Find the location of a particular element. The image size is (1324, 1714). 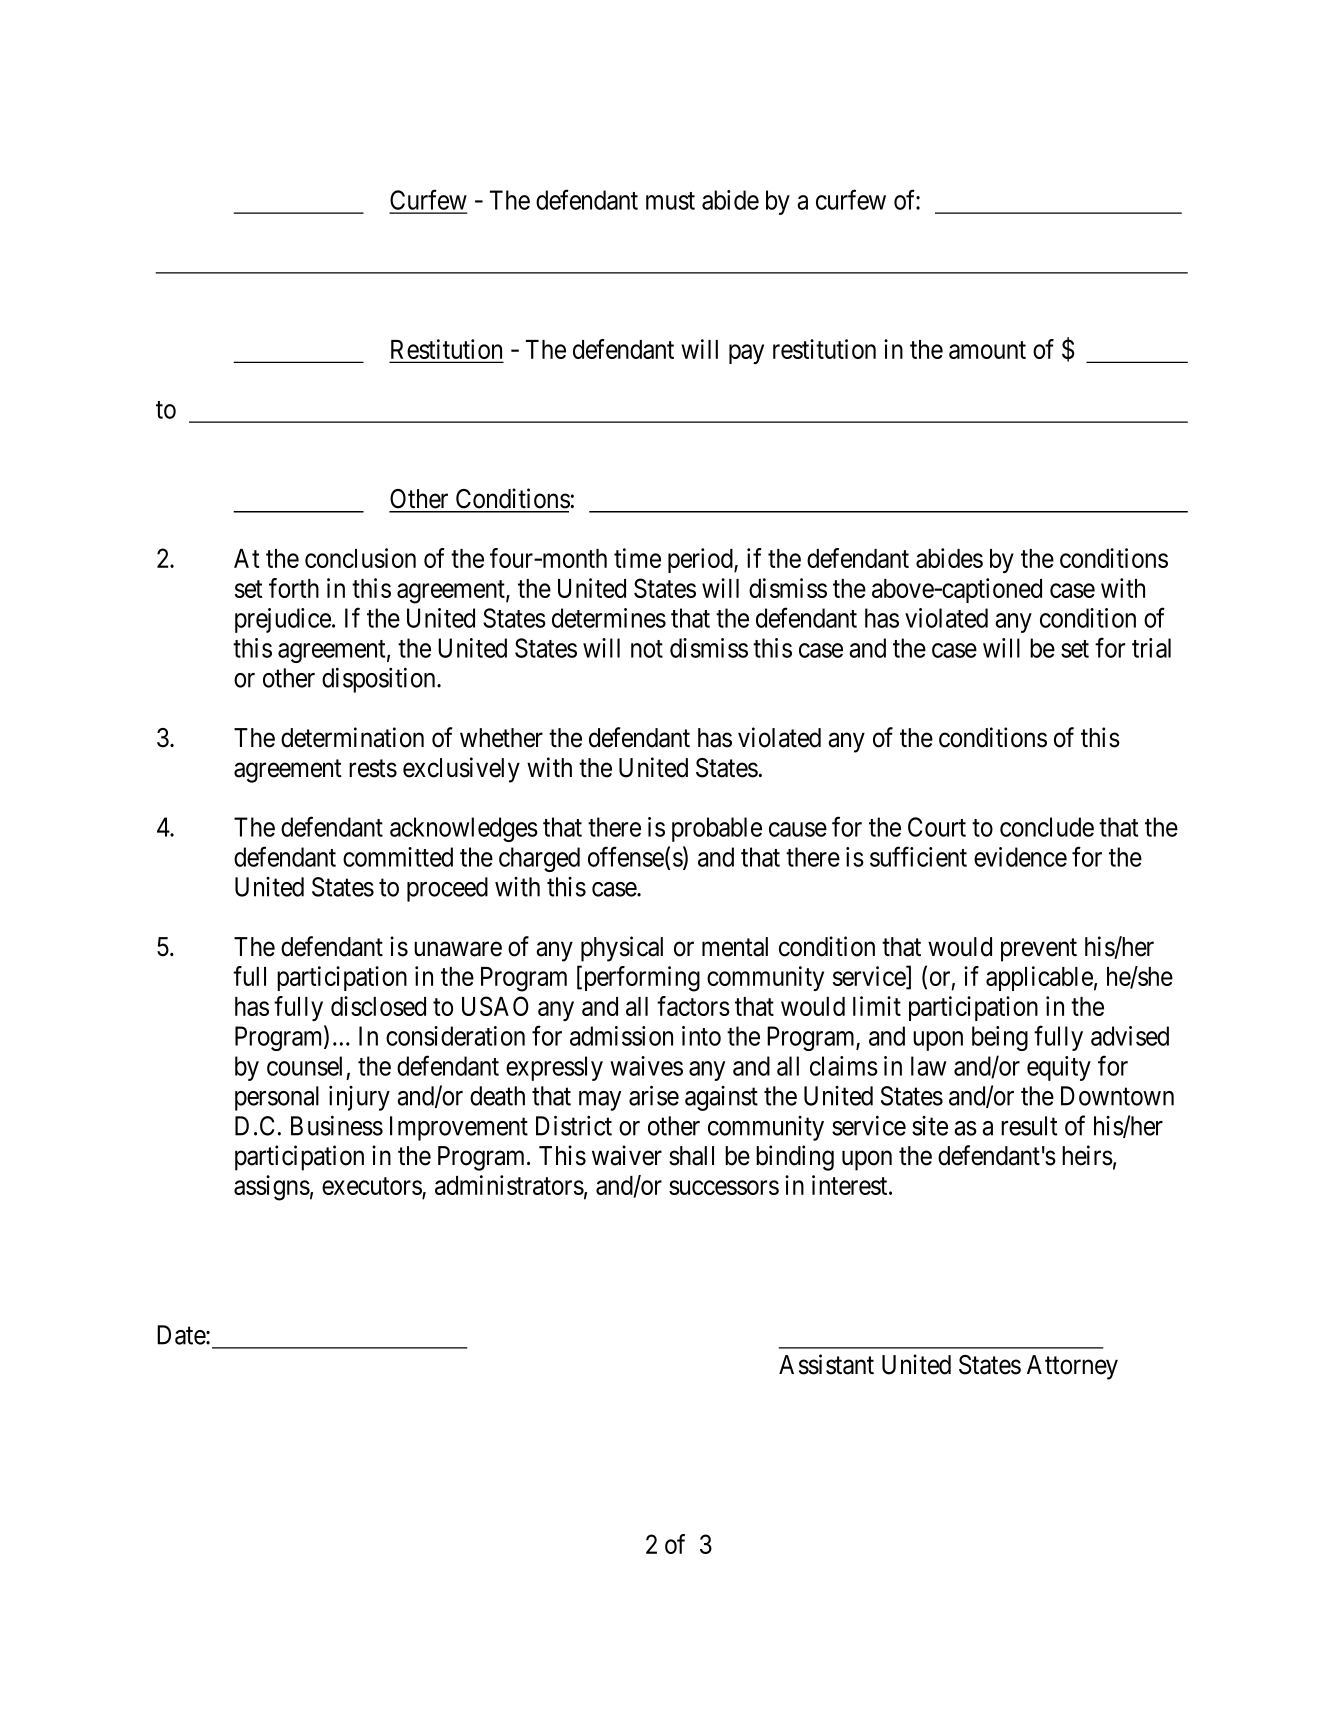

disposition is located at coordinates (380, 680).
